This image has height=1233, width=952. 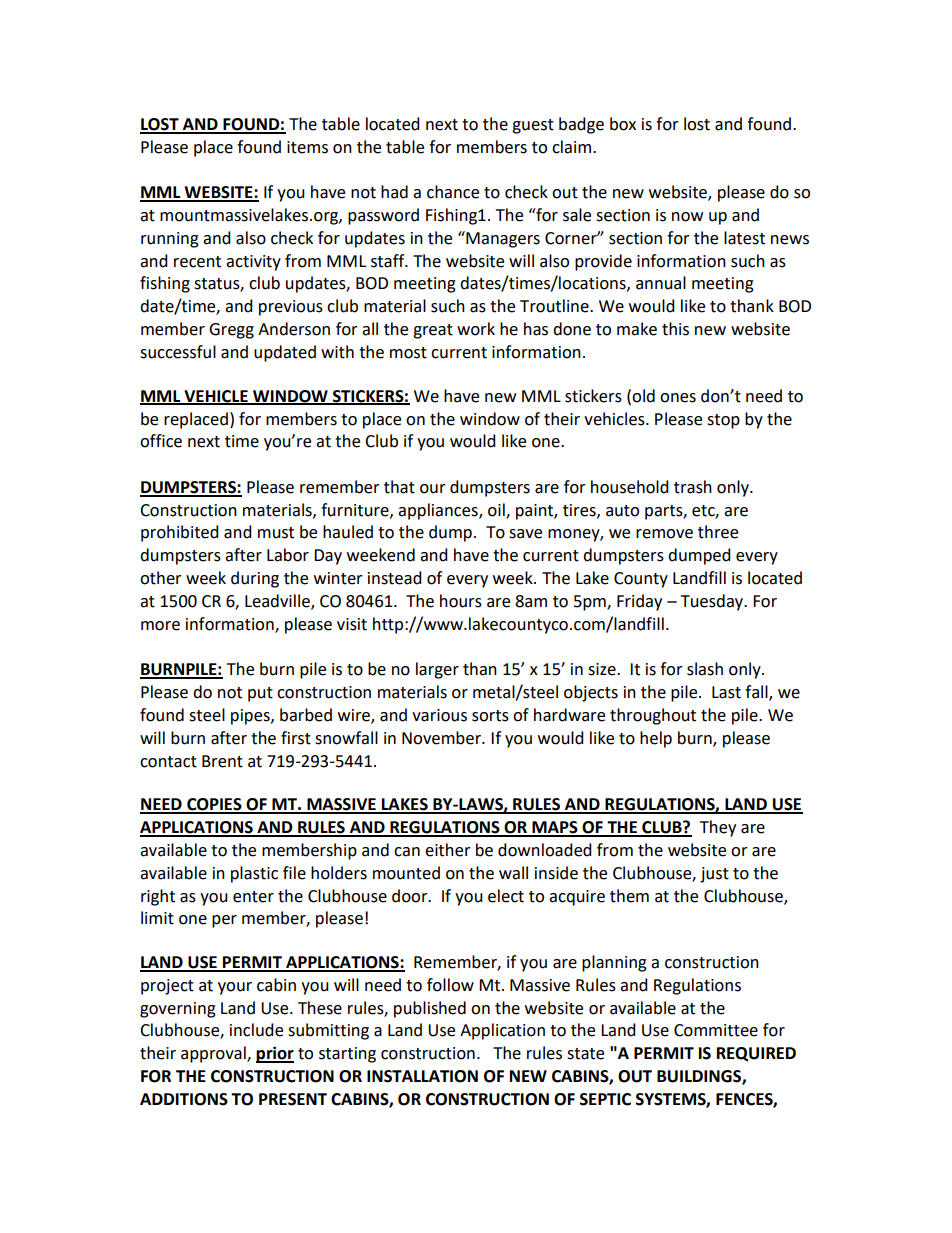 I want to click on just, so click(x=714, y=875).
